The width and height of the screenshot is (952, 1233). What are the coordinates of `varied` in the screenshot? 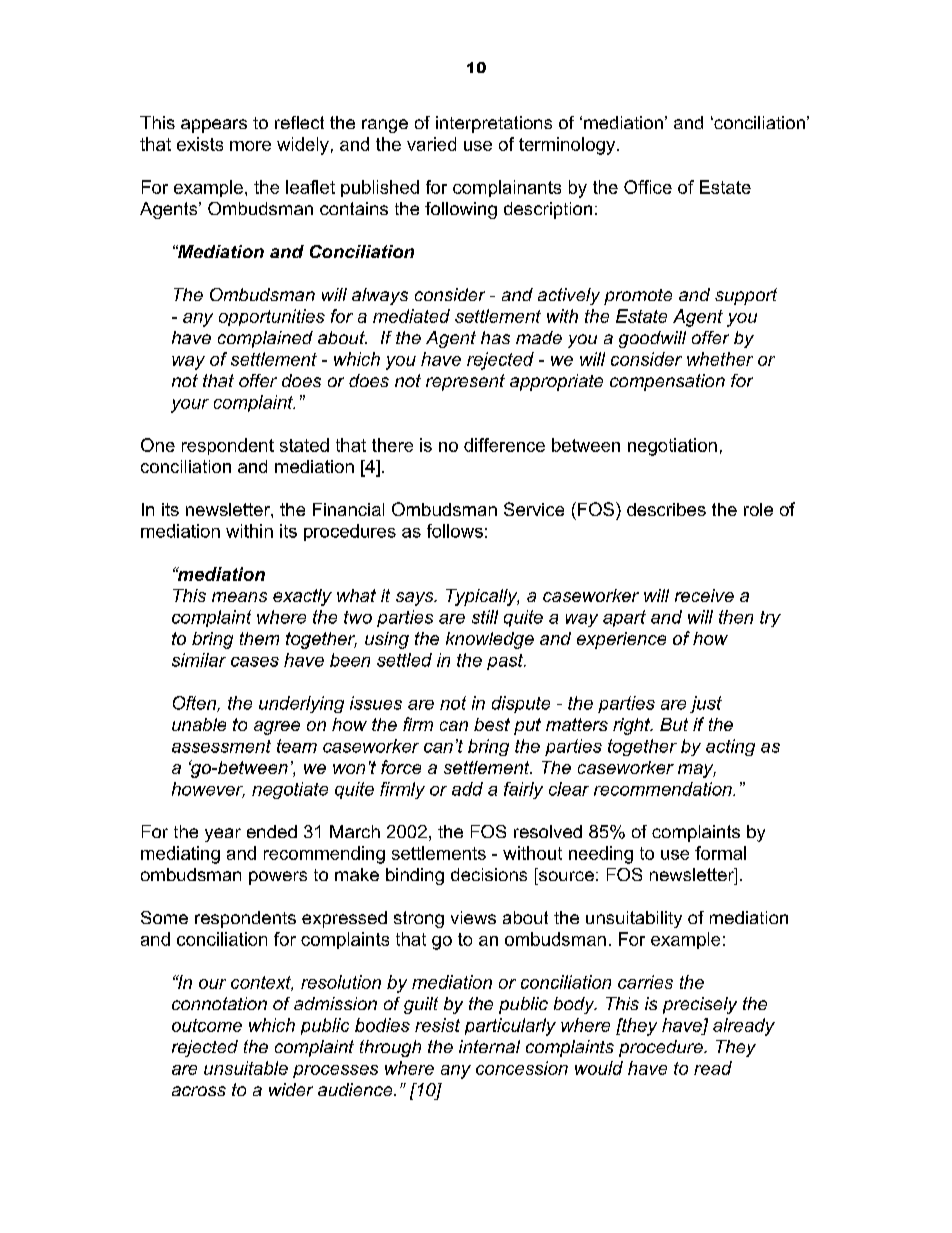 It's located at (431, 144).
